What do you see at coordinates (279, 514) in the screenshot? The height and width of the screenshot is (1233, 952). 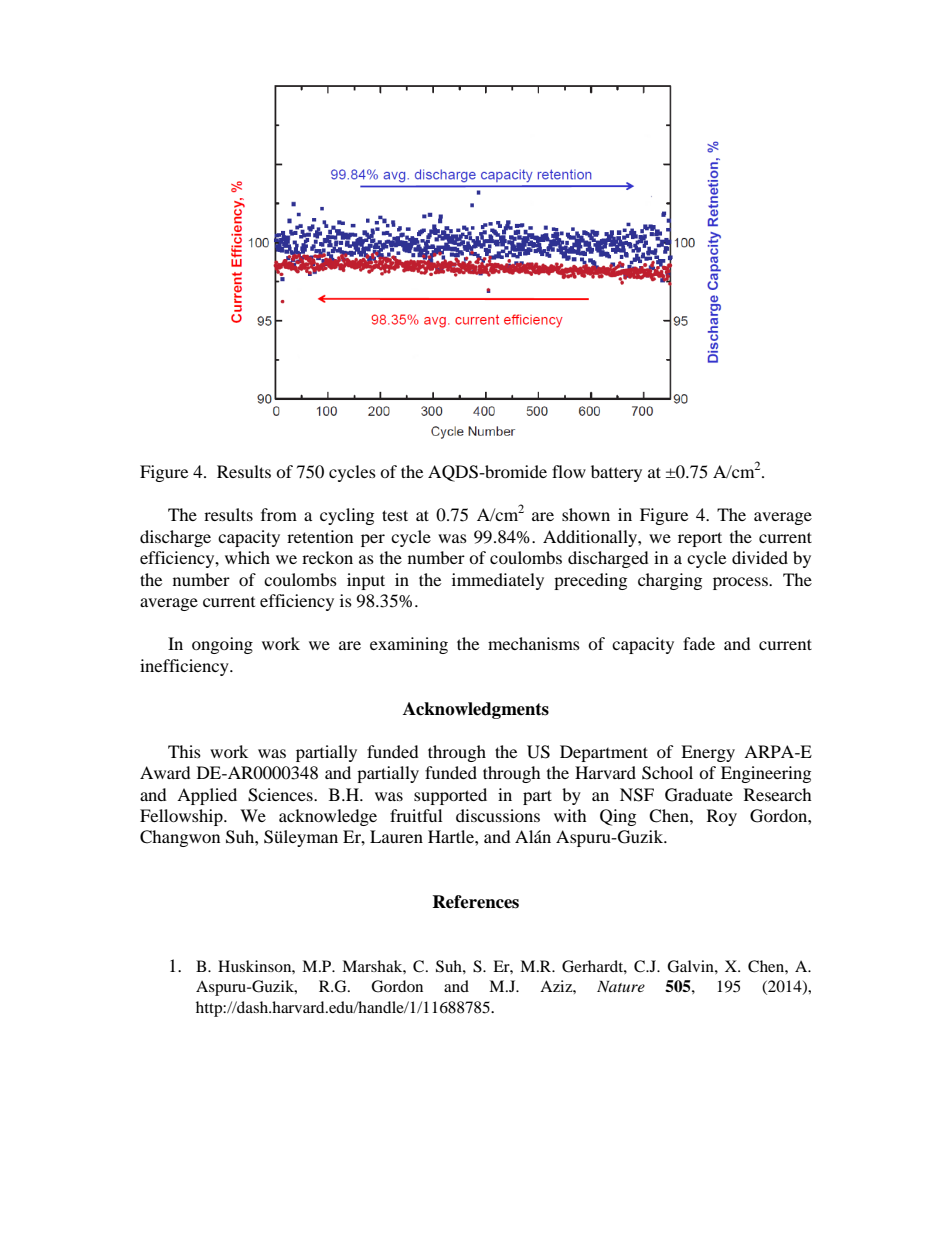 I see `from` at bounding box center [279, 514].
